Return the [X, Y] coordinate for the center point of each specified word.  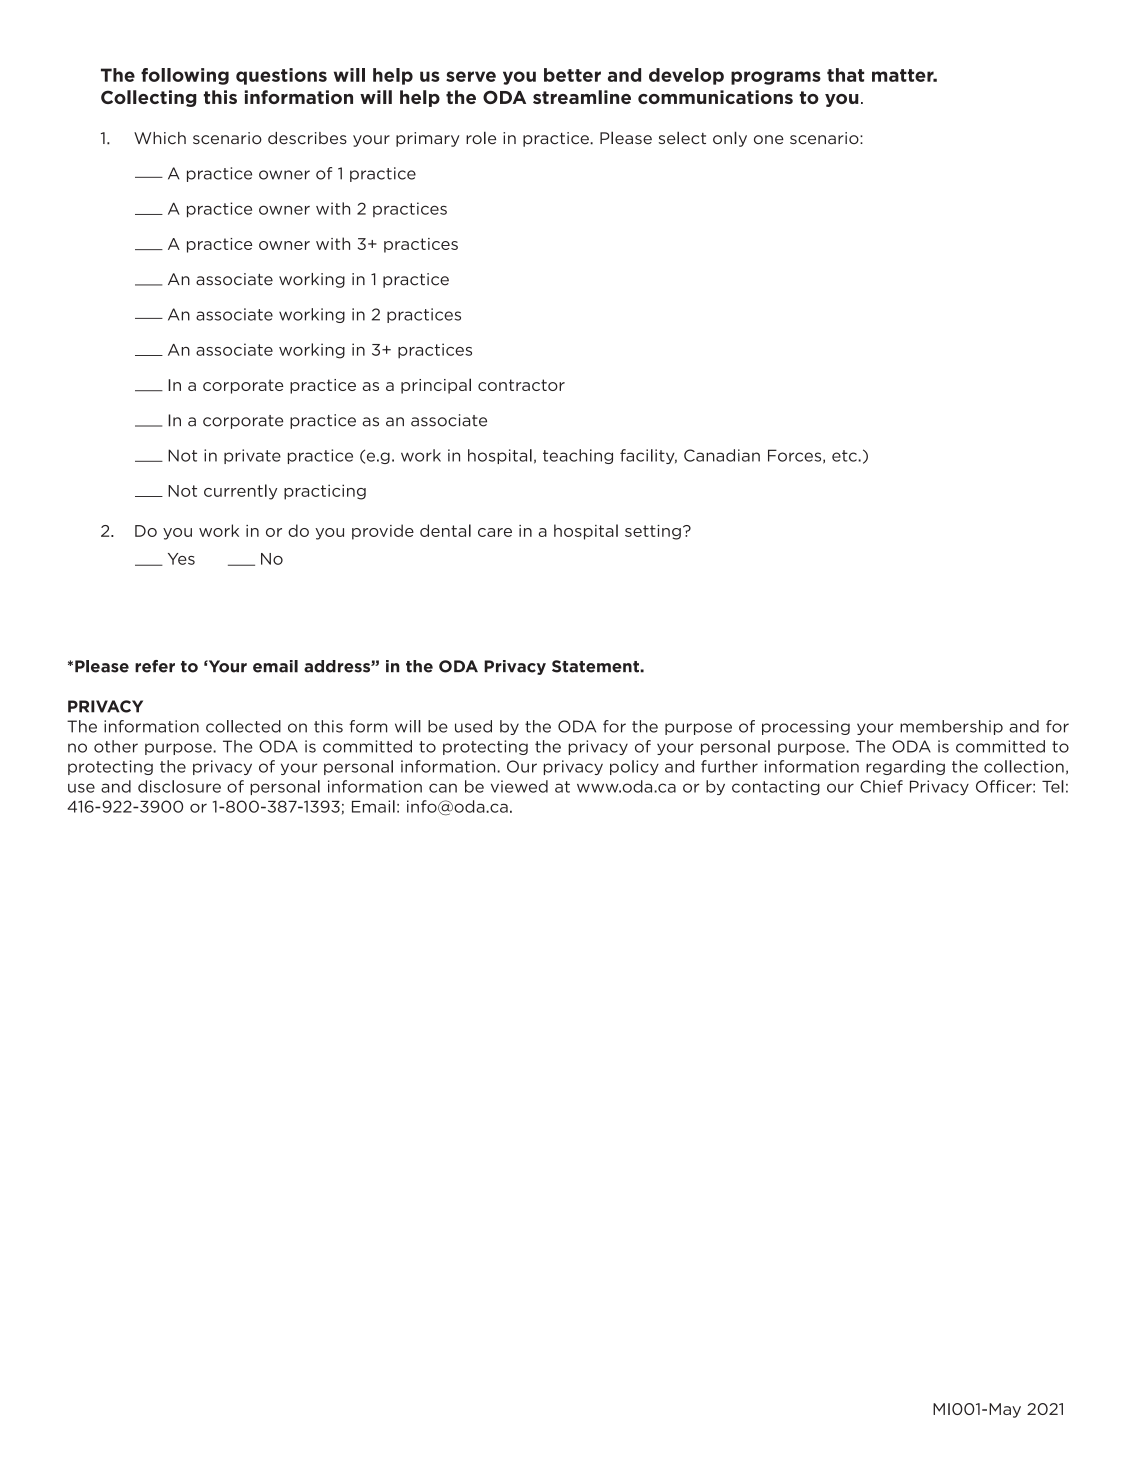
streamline [582, 97]
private [252, 456]
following [185, 76]
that [845, 75]
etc [845, 456]
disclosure [179, 786]
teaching [578, 456]
